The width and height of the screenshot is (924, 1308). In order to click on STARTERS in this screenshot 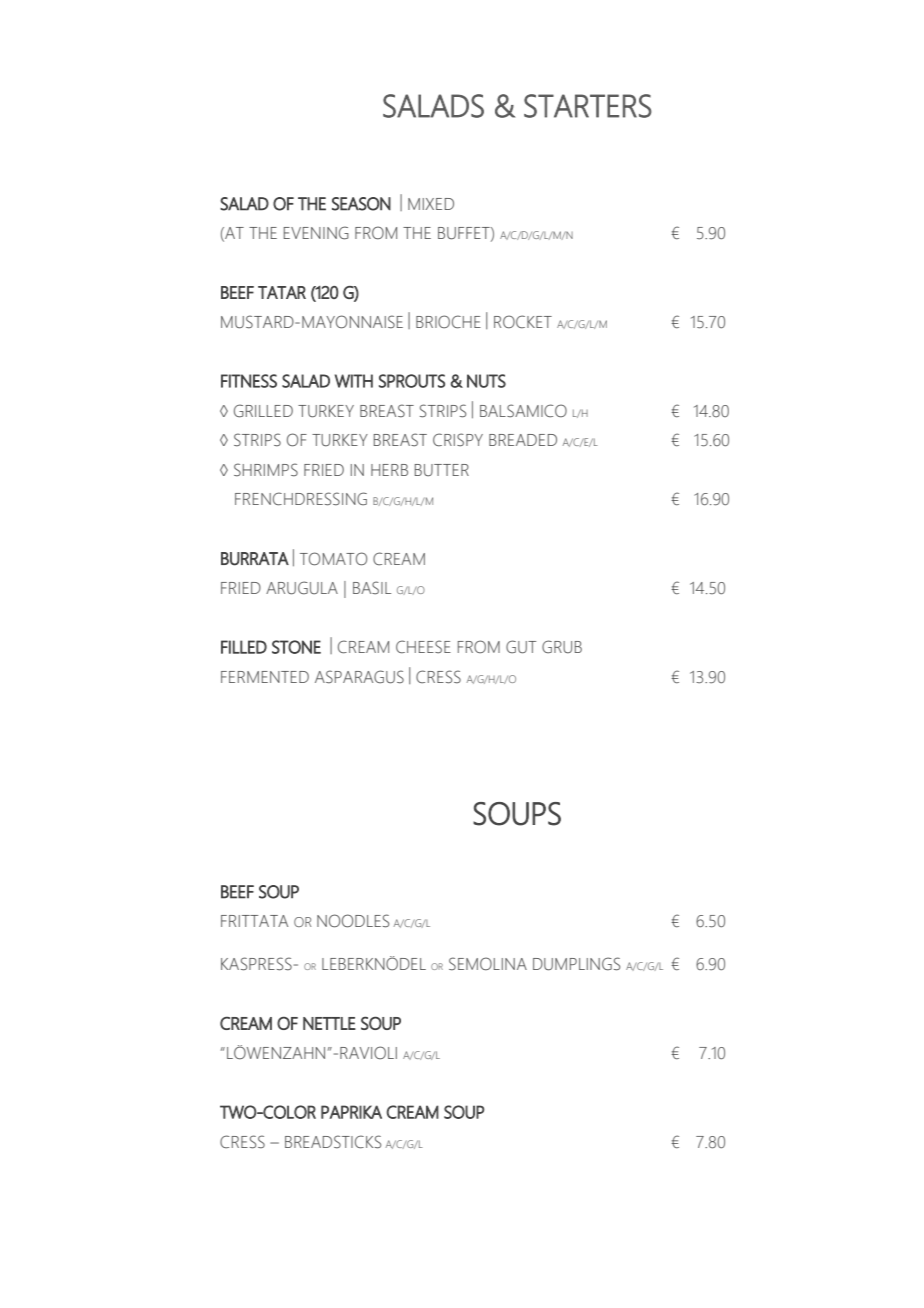, I will do `click(588, 106)`.
